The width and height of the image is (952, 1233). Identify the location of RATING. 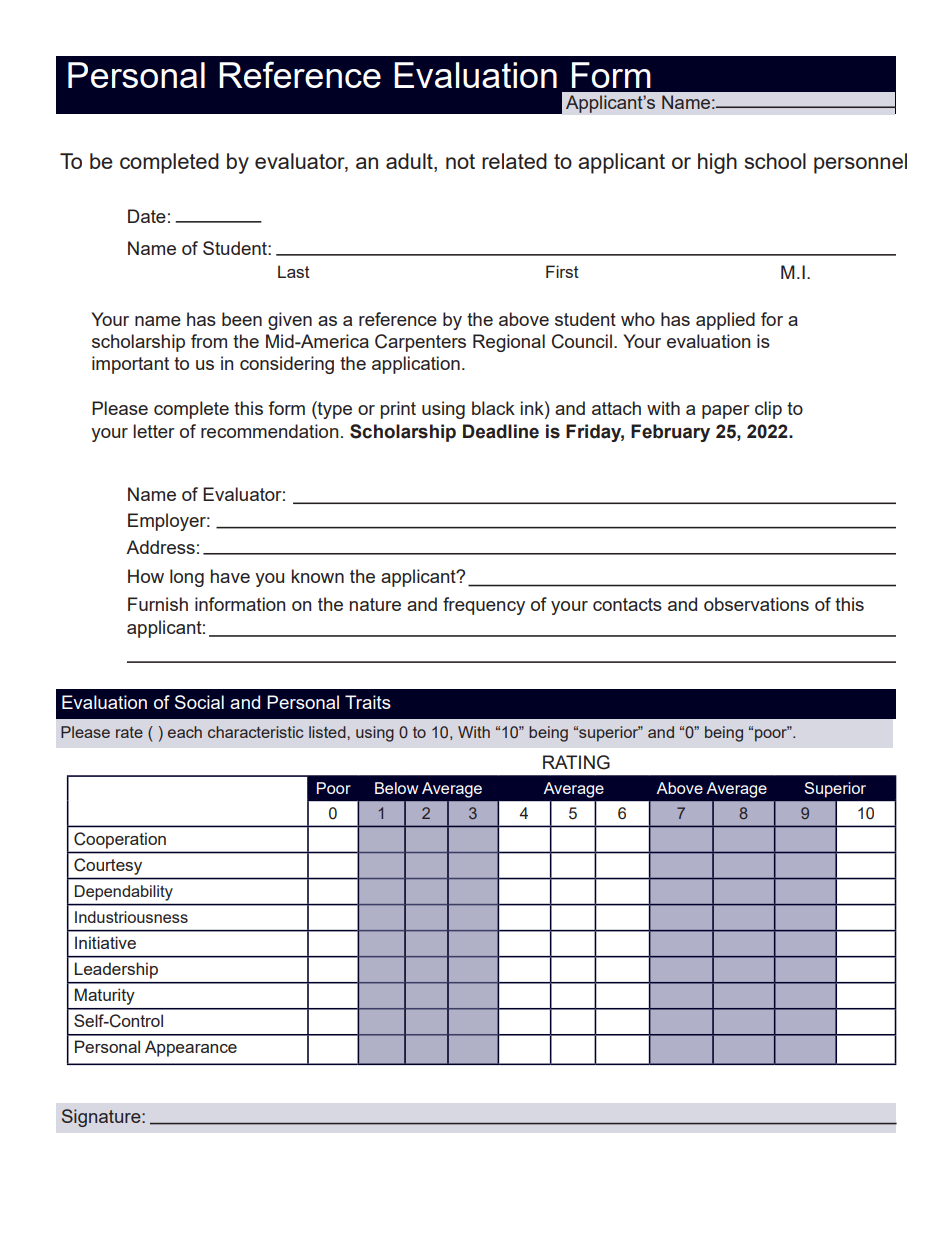
(576, 762).
